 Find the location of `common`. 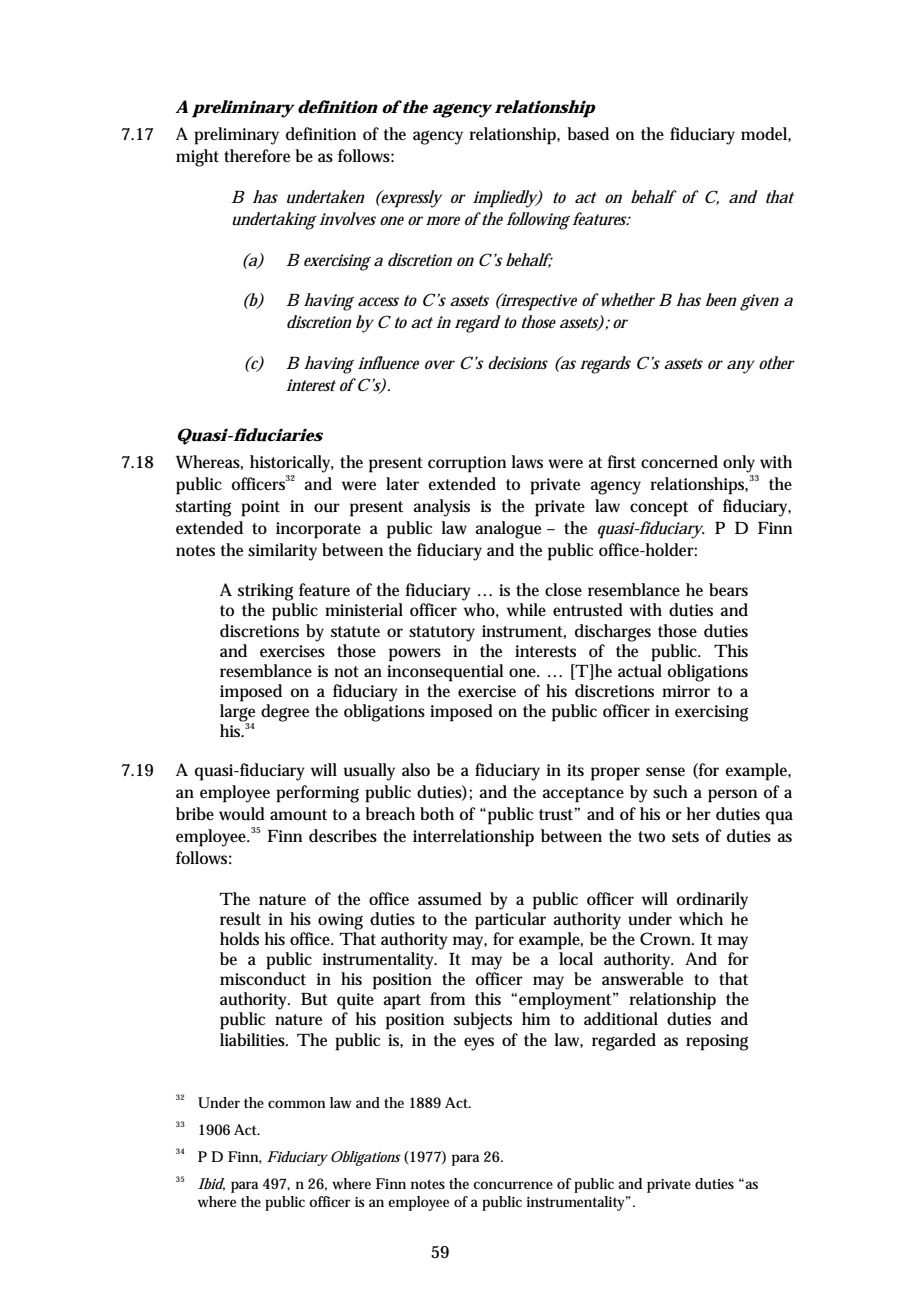

common is located at coordinates (296, 1104).
